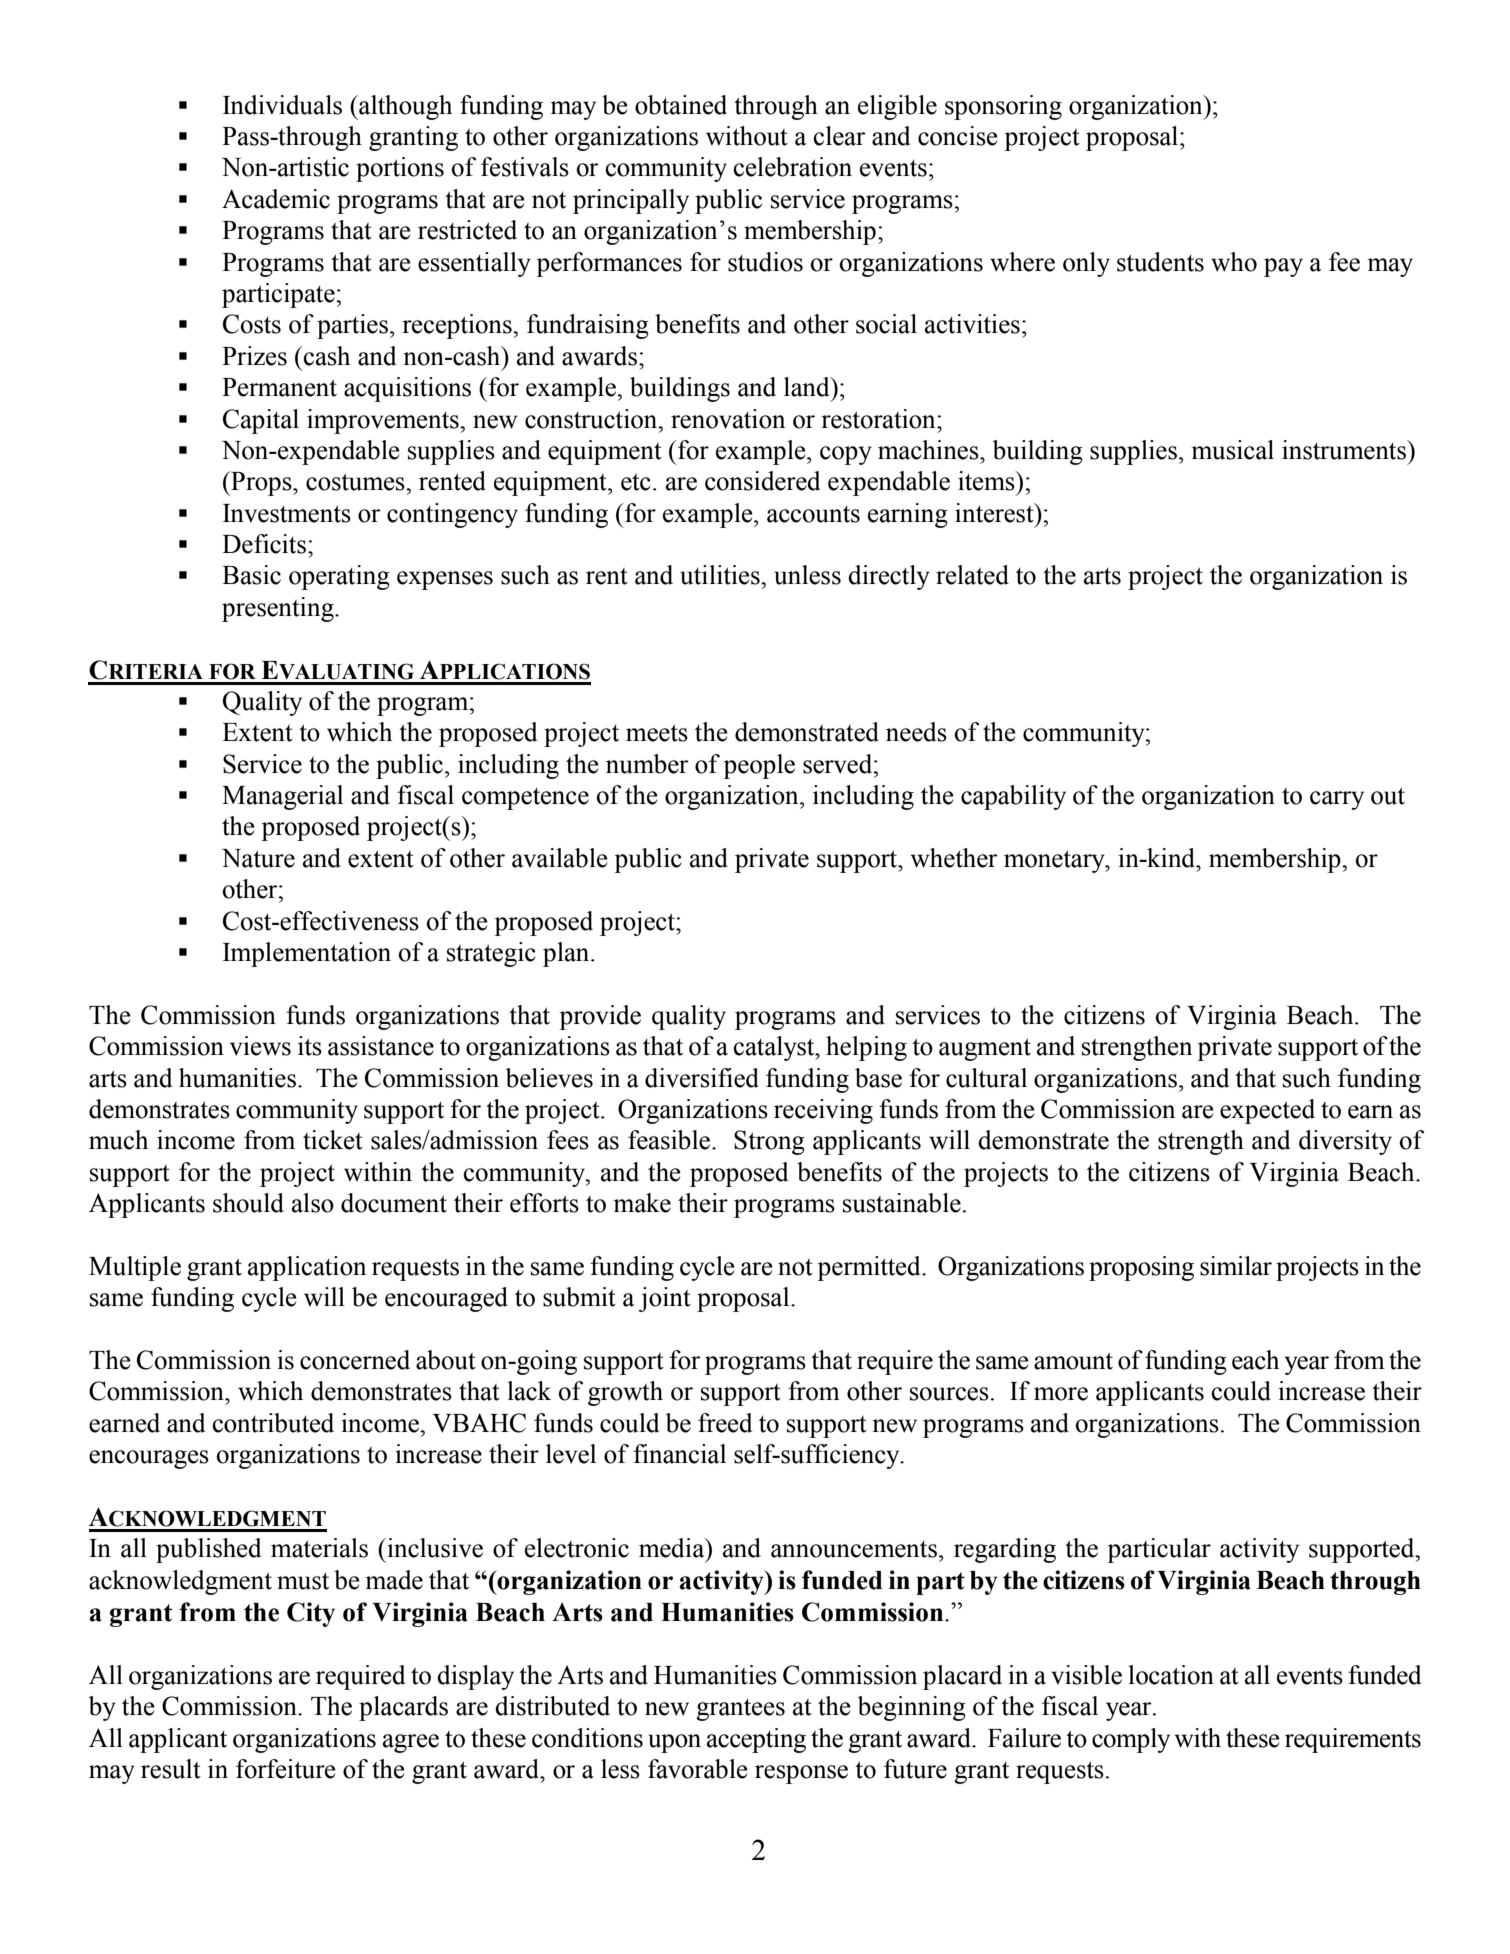 This screenshot has width=1510, height=1954. What do you see at coordinates (276, 199) in the screenshot?
I see `Academic` at bounding box center [276, 199].
